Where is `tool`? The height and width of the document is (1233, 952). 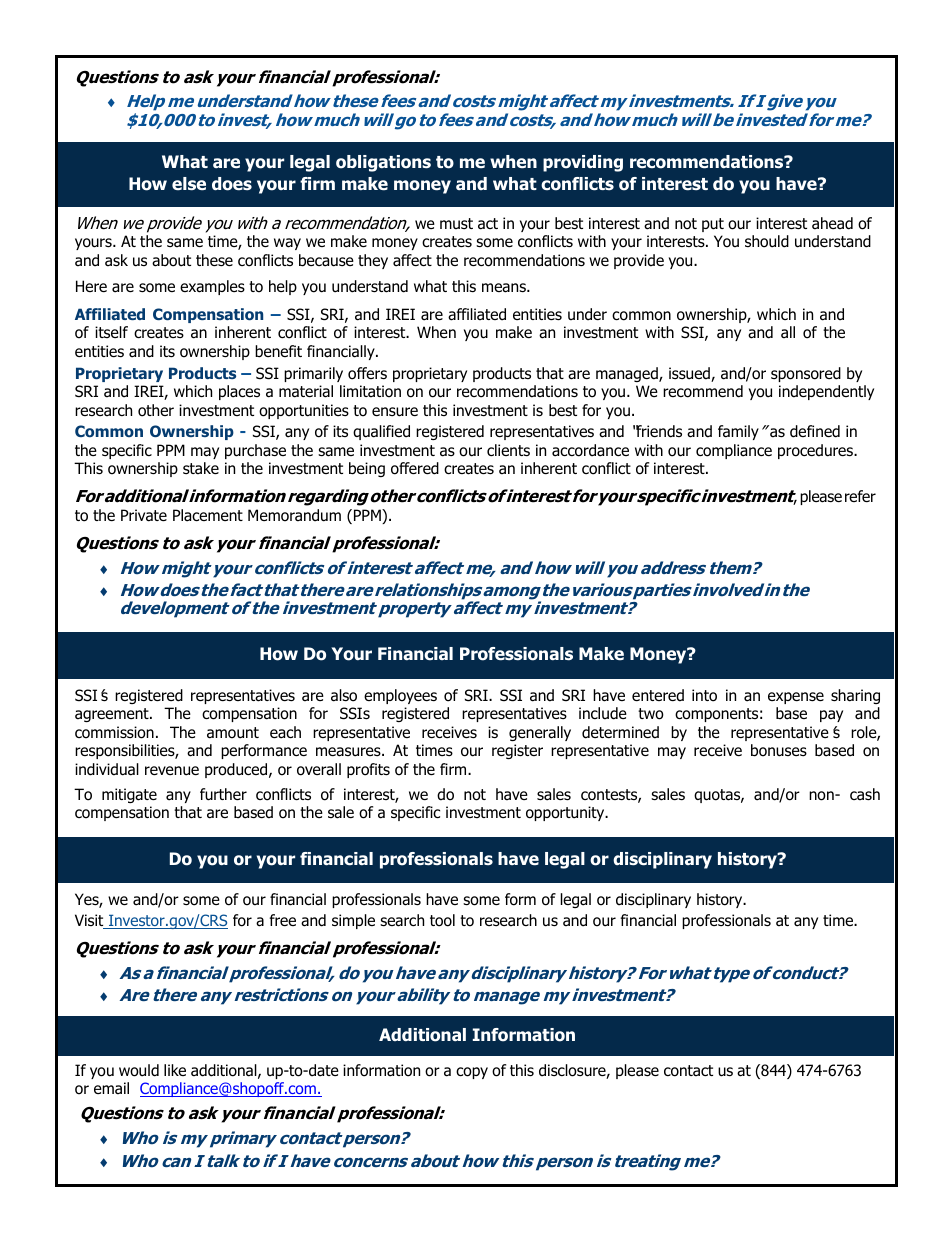
tool is located at coordinates (442, 920).
